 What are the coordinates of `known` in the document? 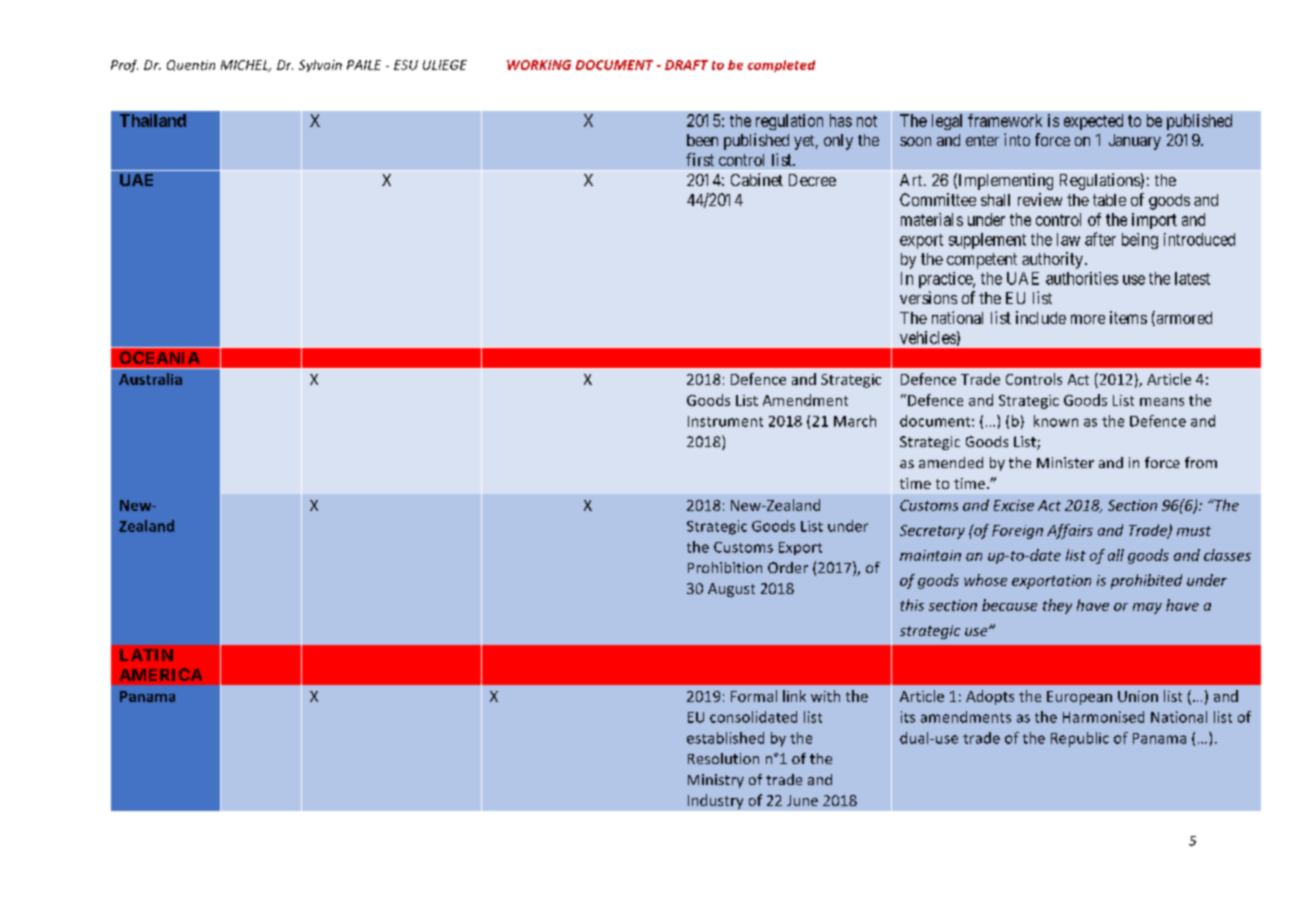 It's located at (1056, 421).
